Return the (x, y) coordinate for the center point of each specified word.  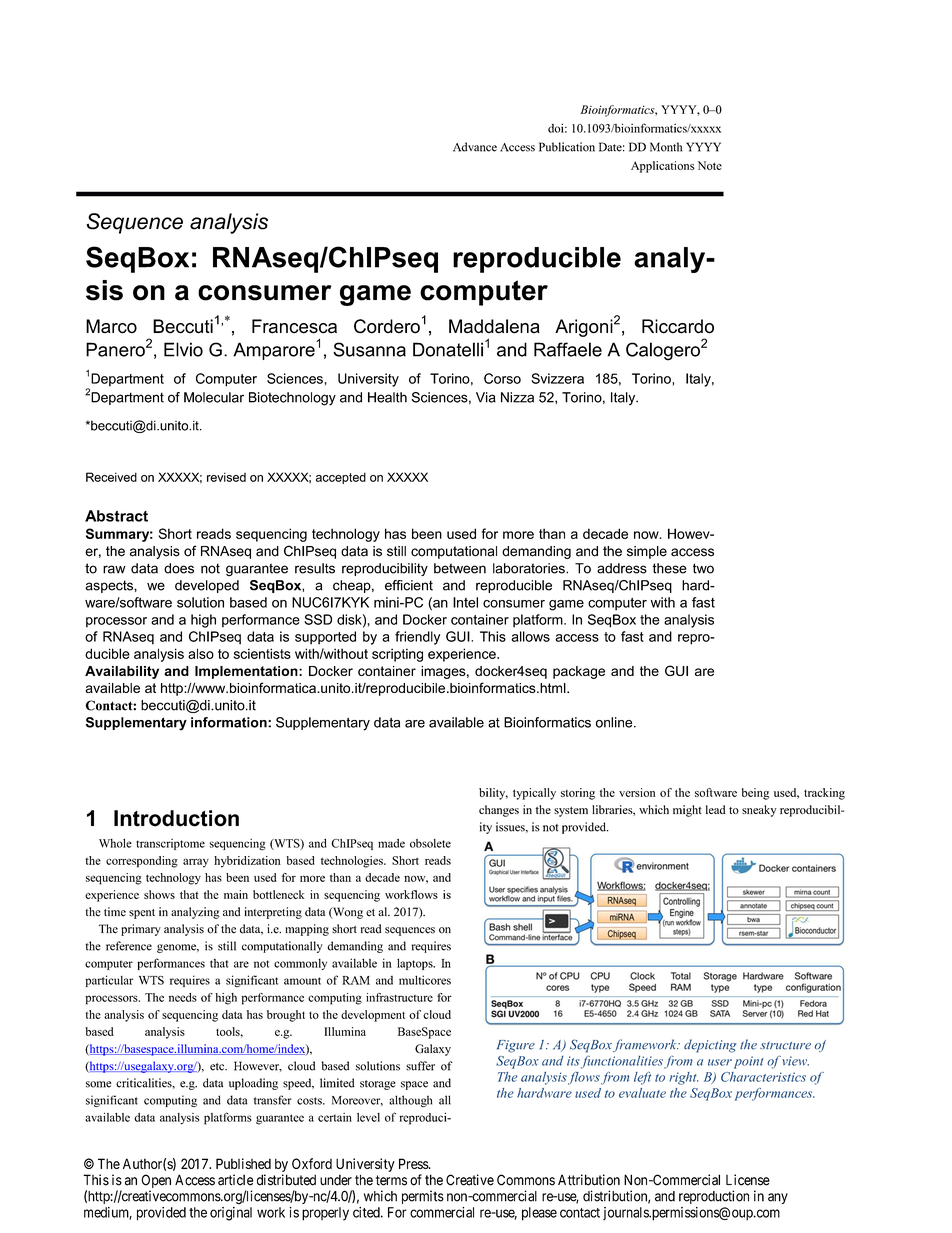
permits (423, 1197)
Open (156, 1182)
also (201, 653)
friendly (417, 638)
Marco (111, 326)
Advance (475, 147)
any (778, 1198)
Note (710, 165)
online (615, 722)
